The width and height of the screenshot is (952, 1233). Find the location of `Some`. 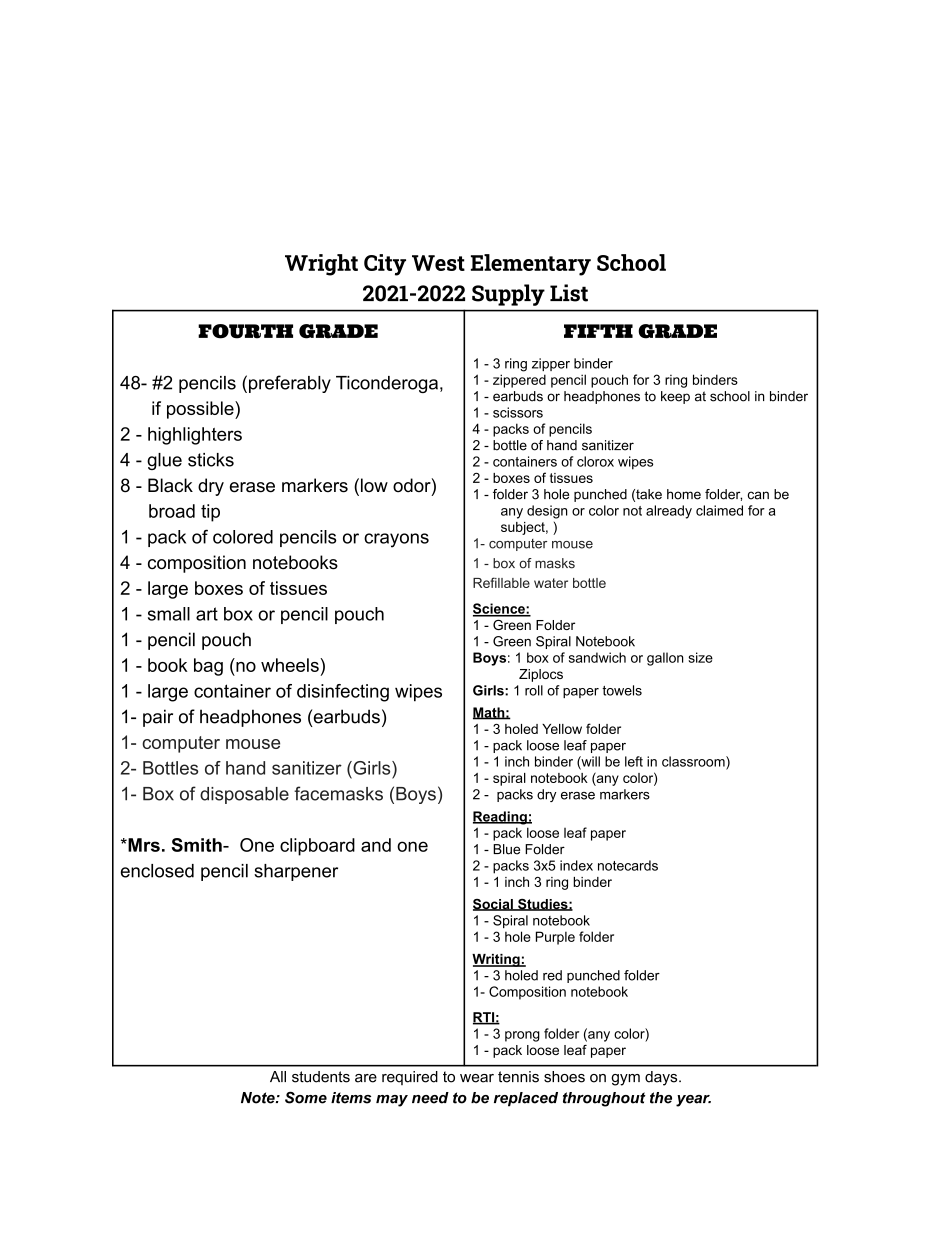

Some is located at coordinates (306, 1097).
